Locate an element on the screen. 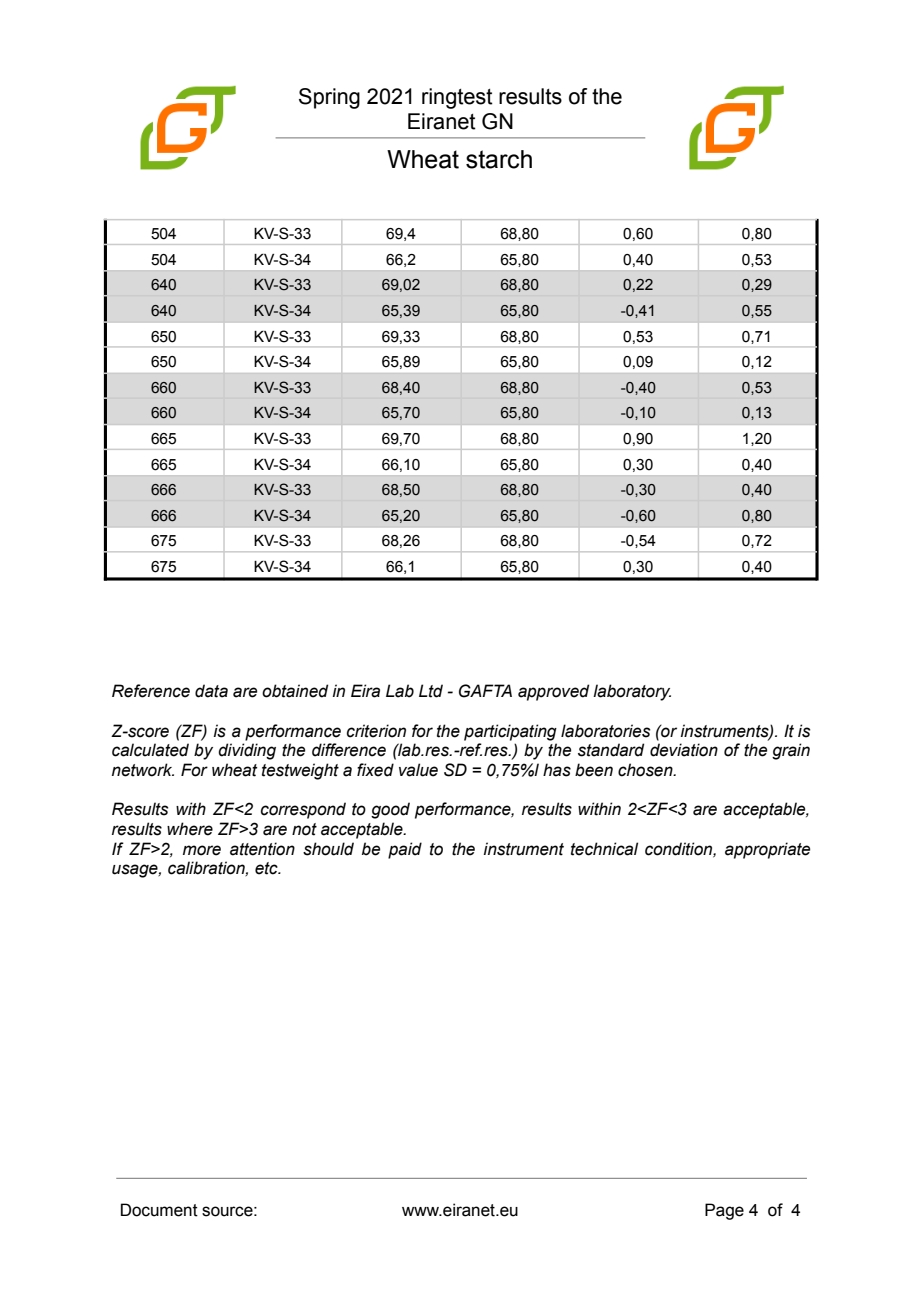  Document is located at coordinates (159, 1210).
